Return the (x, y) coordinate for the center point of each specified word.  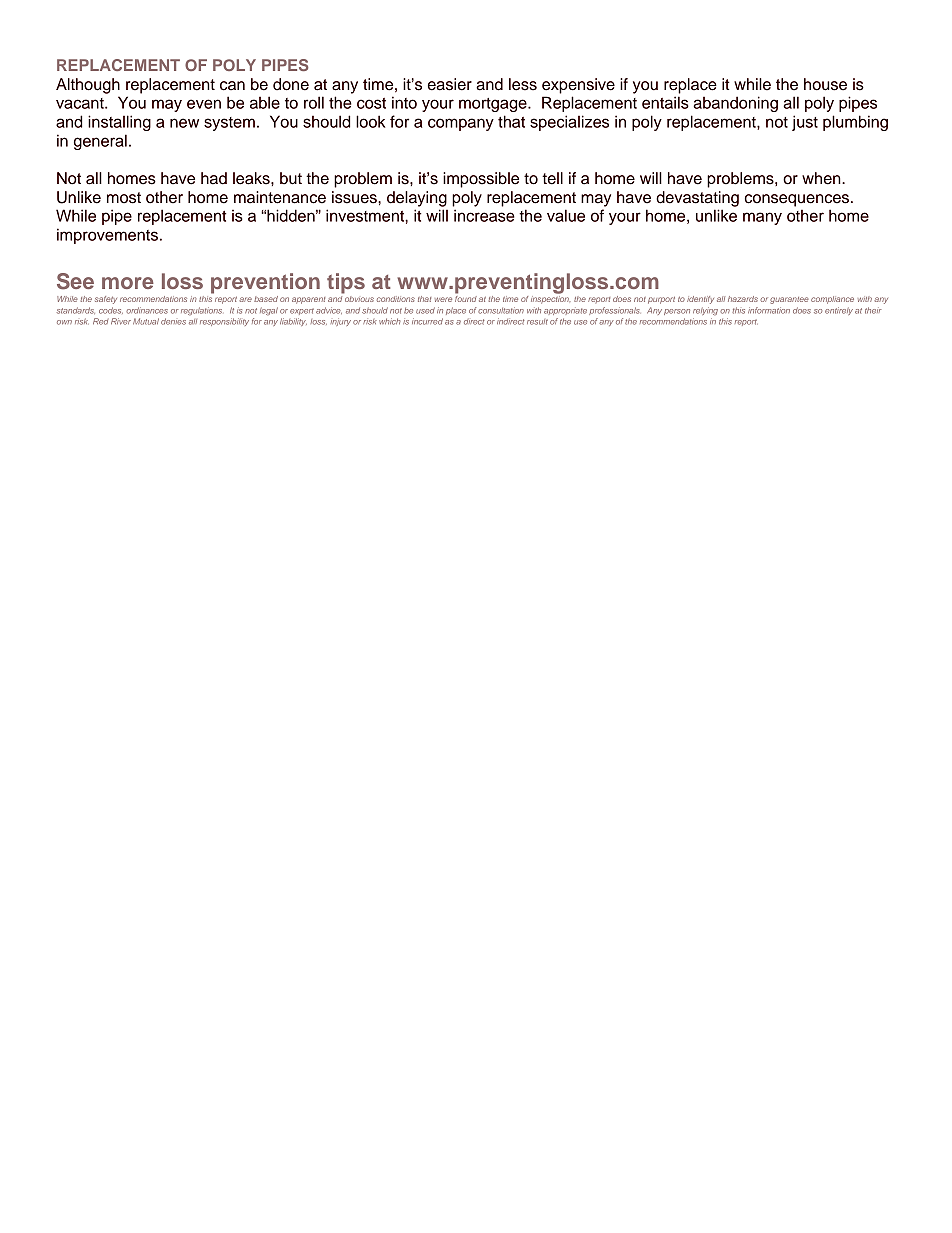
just (805, 123)
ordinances (147, 310)
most (124, 198)
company (461, 124)
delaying (417, 199)
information (769, 310)
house (825, 84)
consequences (798, 200)
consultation (501, 310)
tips (346, 283)
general (100, 142)
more (128, 283)
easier (450, 84)
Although (88, 86)
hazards (743, 299)
